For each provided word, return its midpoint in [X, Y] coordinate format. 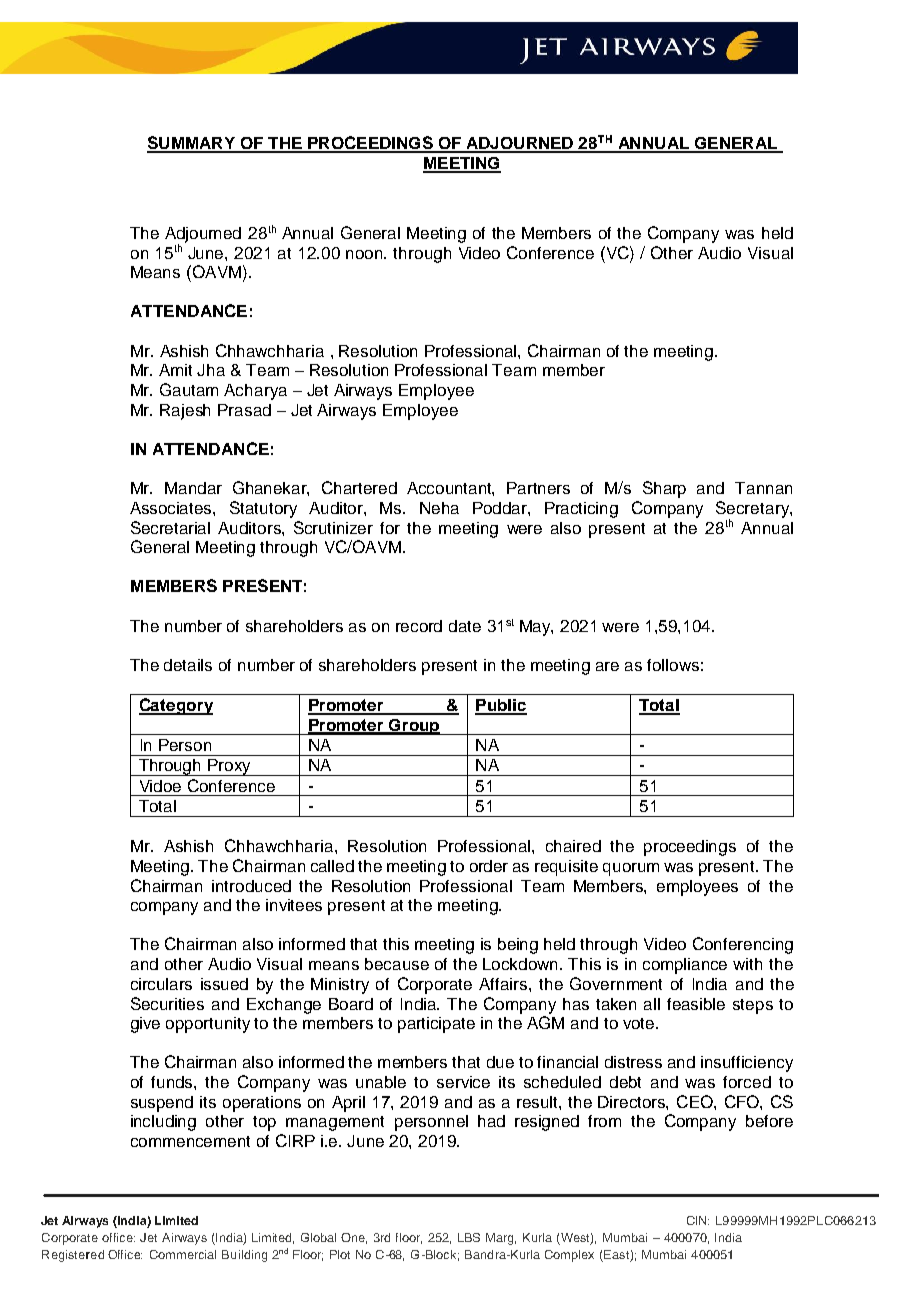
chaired [573, 846]
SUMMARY [192, 144]
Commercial [183, 1254]
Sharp [664, 489]
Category [176, 706]
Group [414, 727]
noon [366, 254]
